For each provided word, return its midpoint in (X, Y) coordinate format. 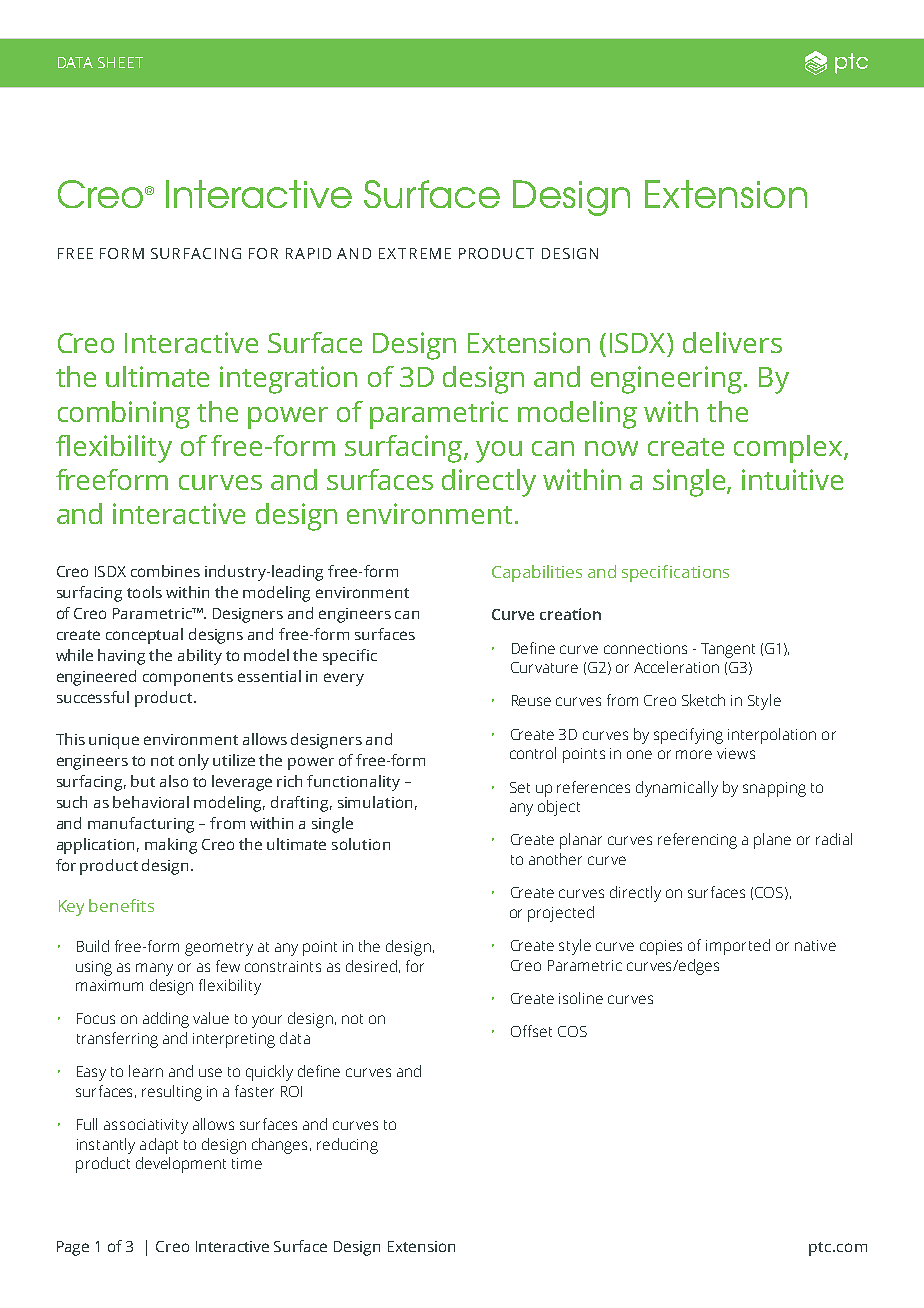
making (171, 846)
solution (361, 844)
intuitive (792, 479)
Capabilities (537, 573)
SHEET (120, 62)
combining (124, 415)
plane (772, 841)
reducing (347, 1146)
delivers (732, 342)
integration (288, 380)
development (181, 1165)
